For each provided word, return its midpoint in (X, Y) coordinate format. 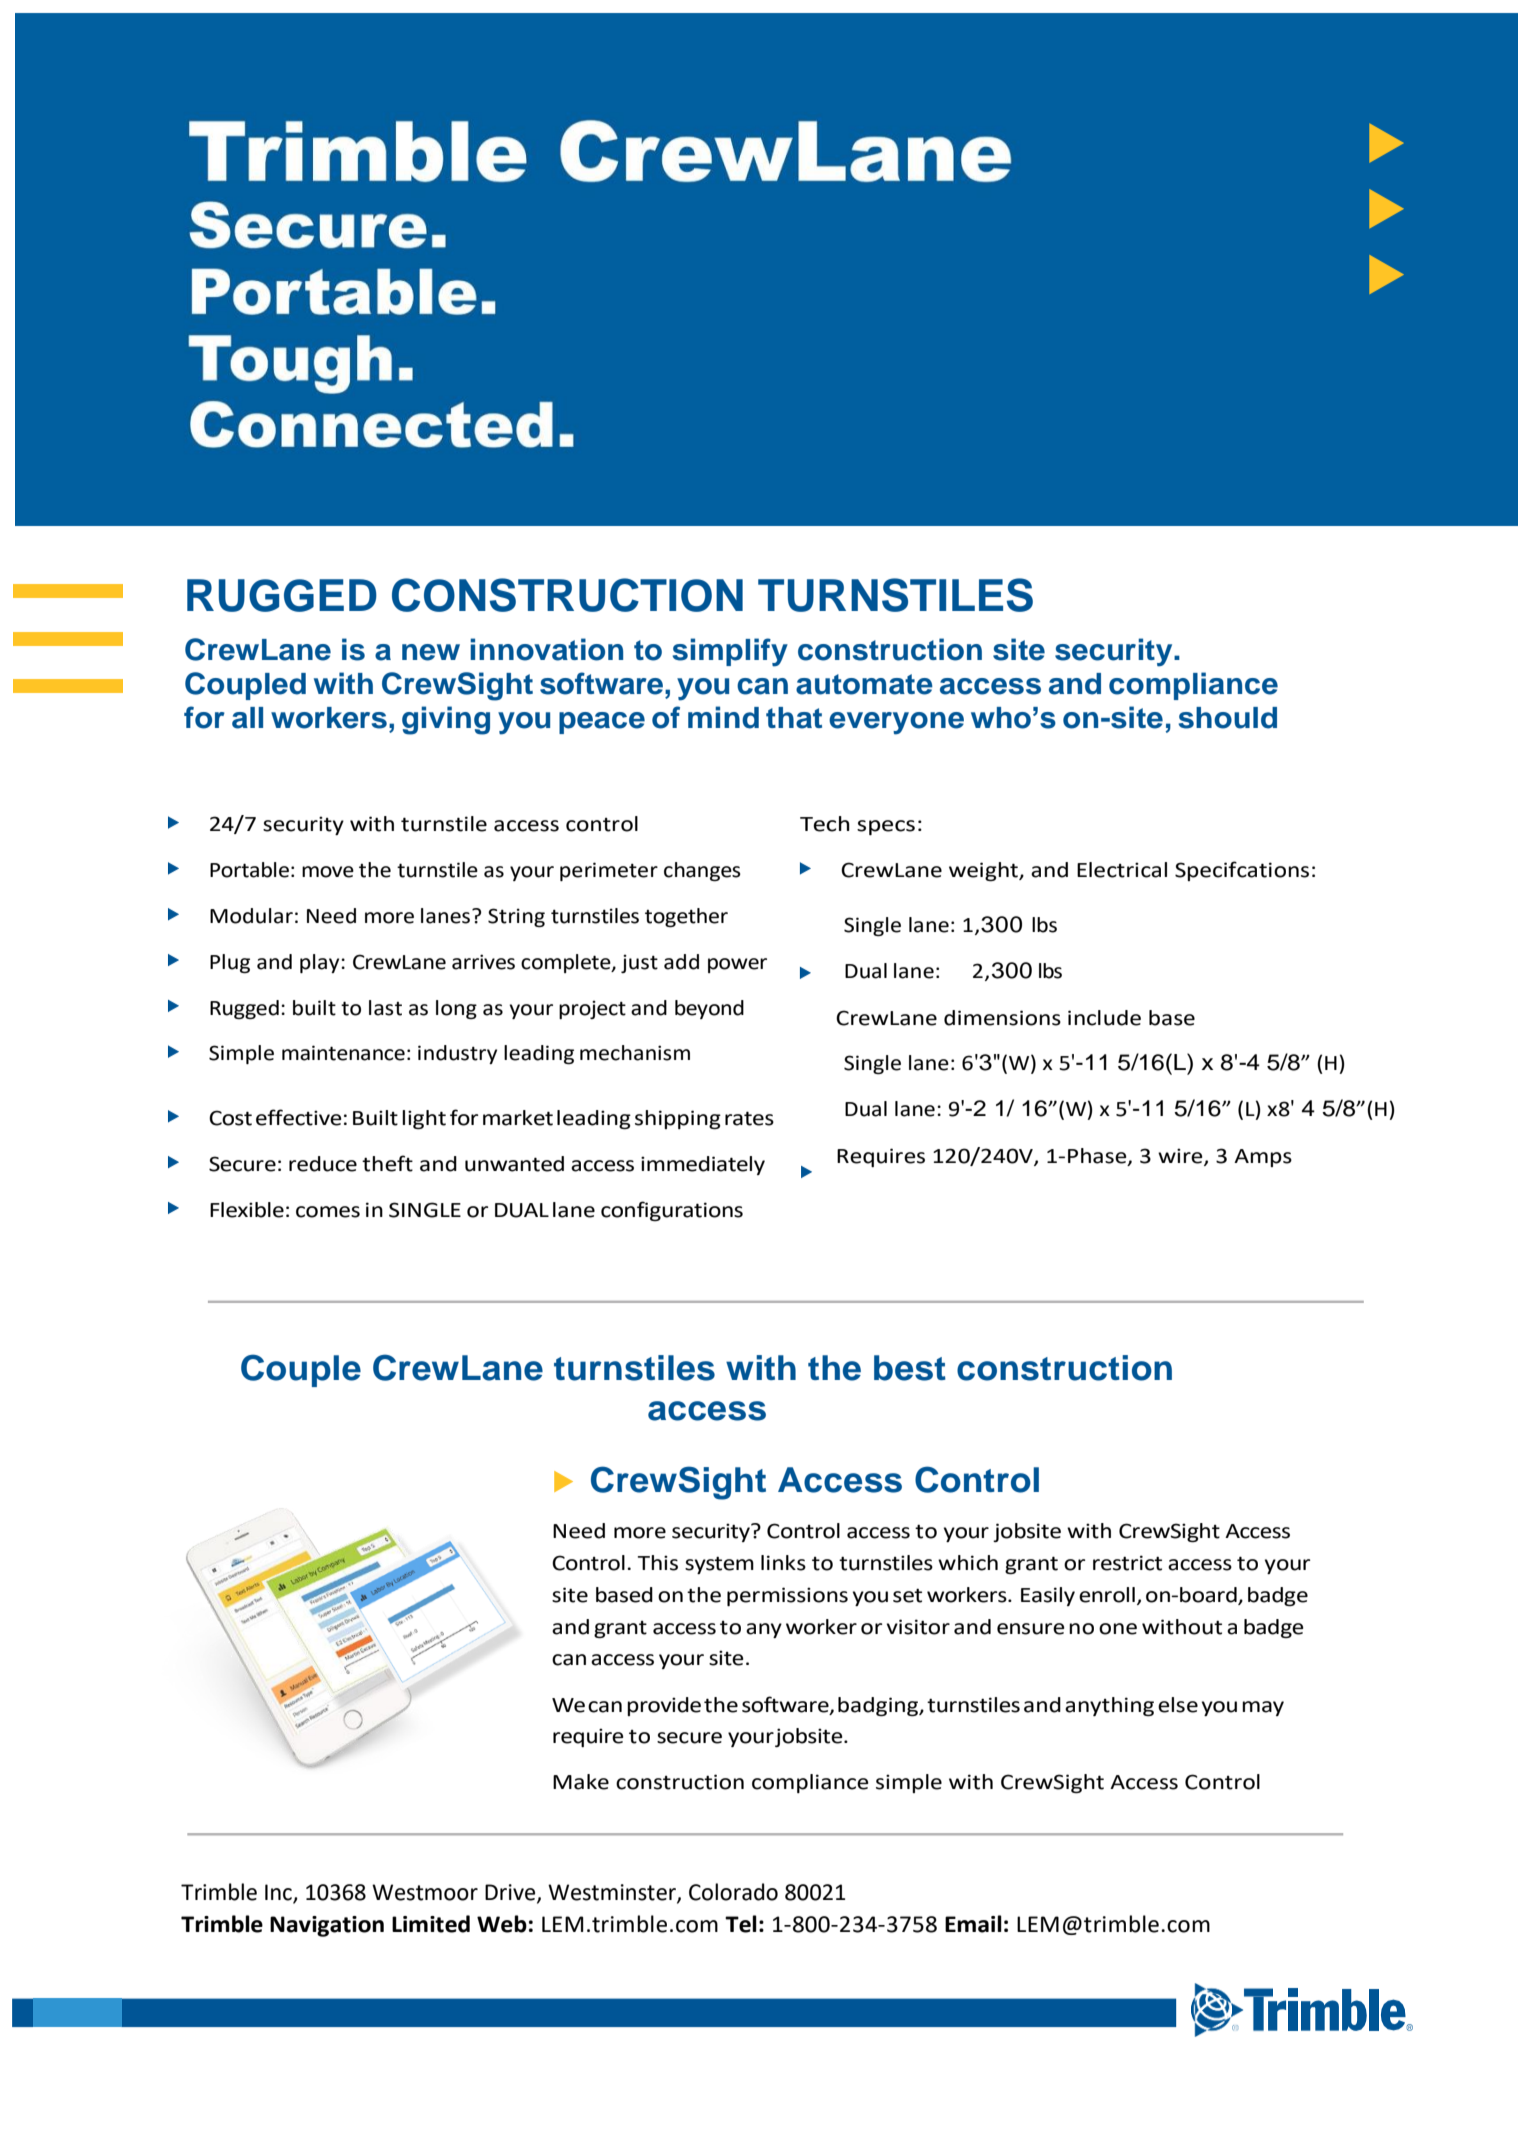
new (431, 652)
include (1104, 1018)
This (658, 1563)
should (1227, 718)
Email (973, 1924)
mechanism (635, 1053)
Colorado (733, 1892)
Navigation (327, 1926)
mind (723, 717)
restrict (1127, 1563)
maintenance (343, 1053)
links (783, 1563)
